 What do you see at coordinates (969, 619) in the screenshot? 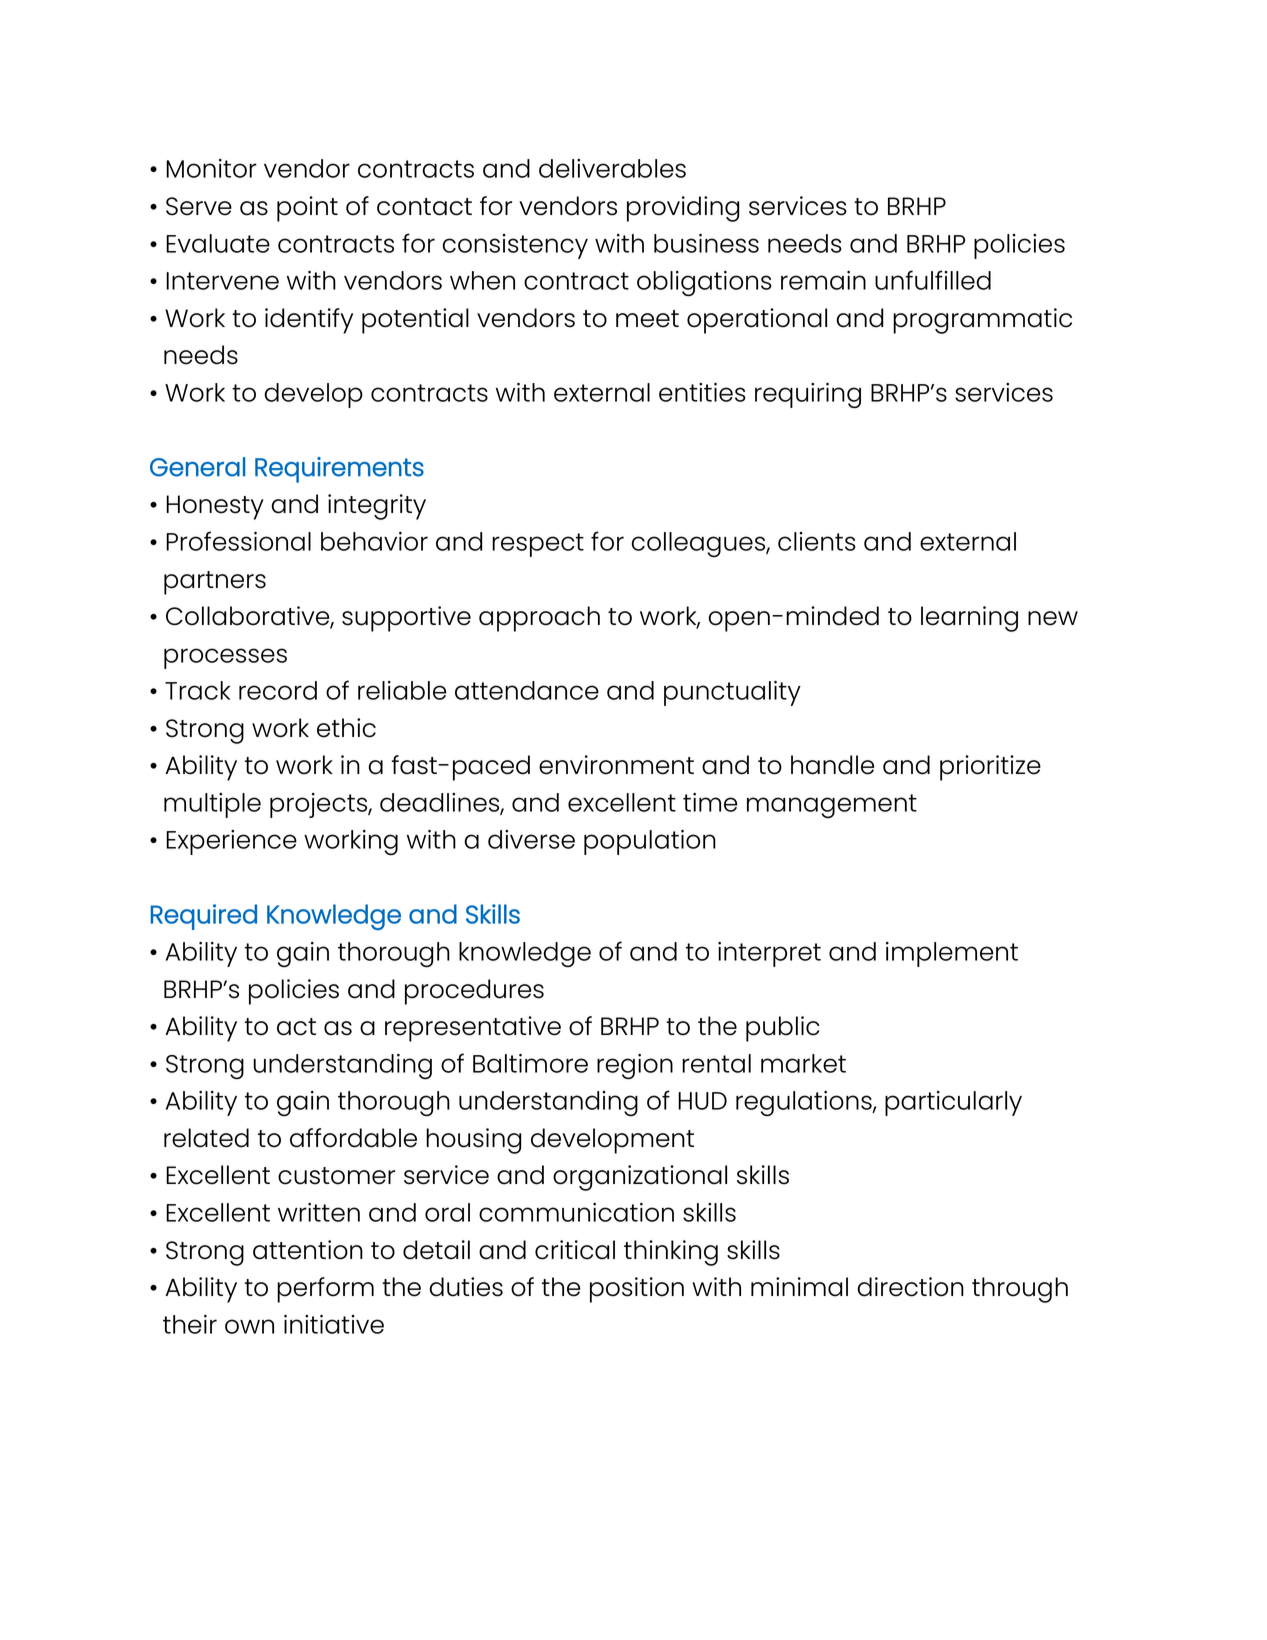
I see `learning` at bounding box center [969, 619].
